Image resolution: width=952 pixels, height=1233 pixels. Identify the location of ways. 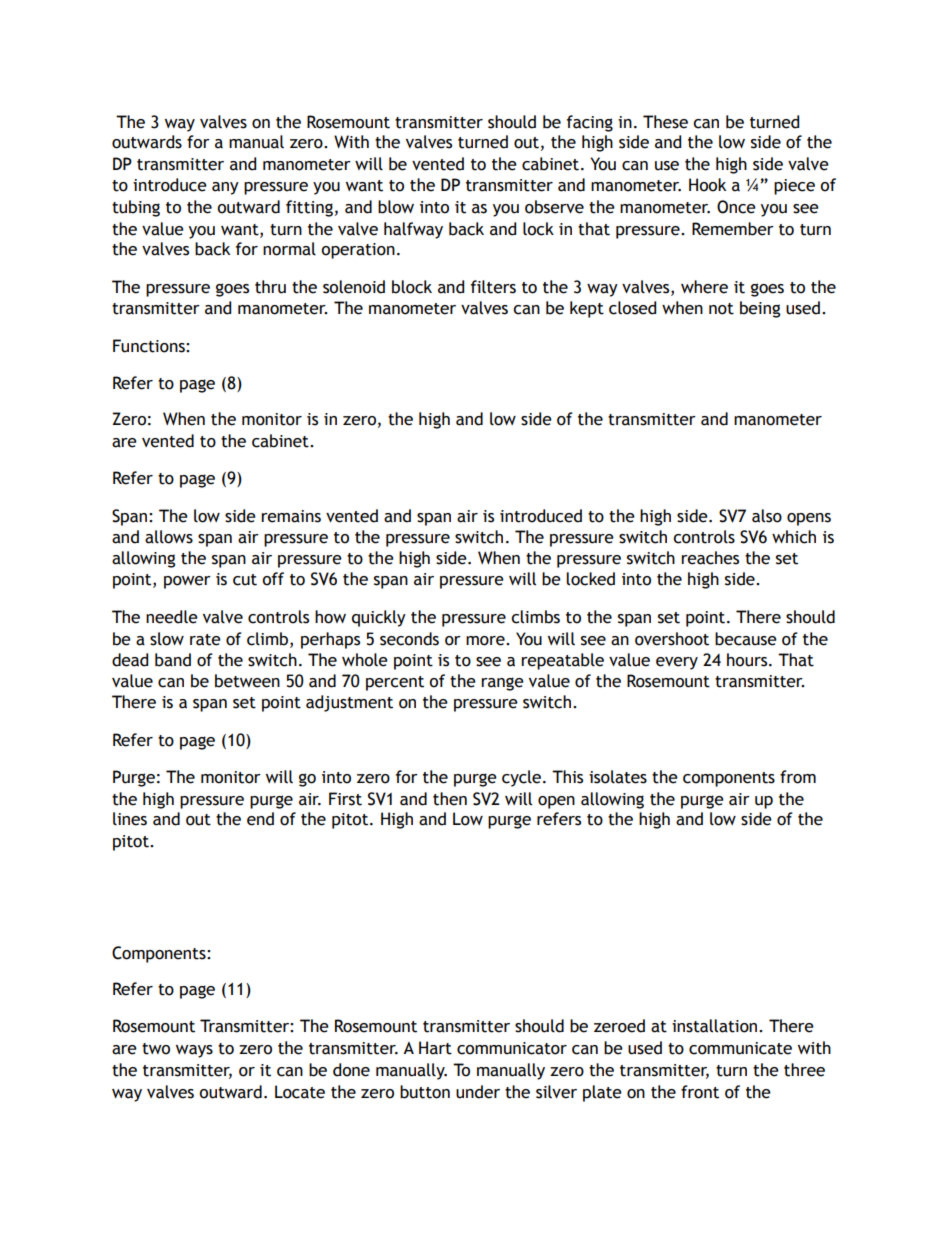
(194, 1051).
